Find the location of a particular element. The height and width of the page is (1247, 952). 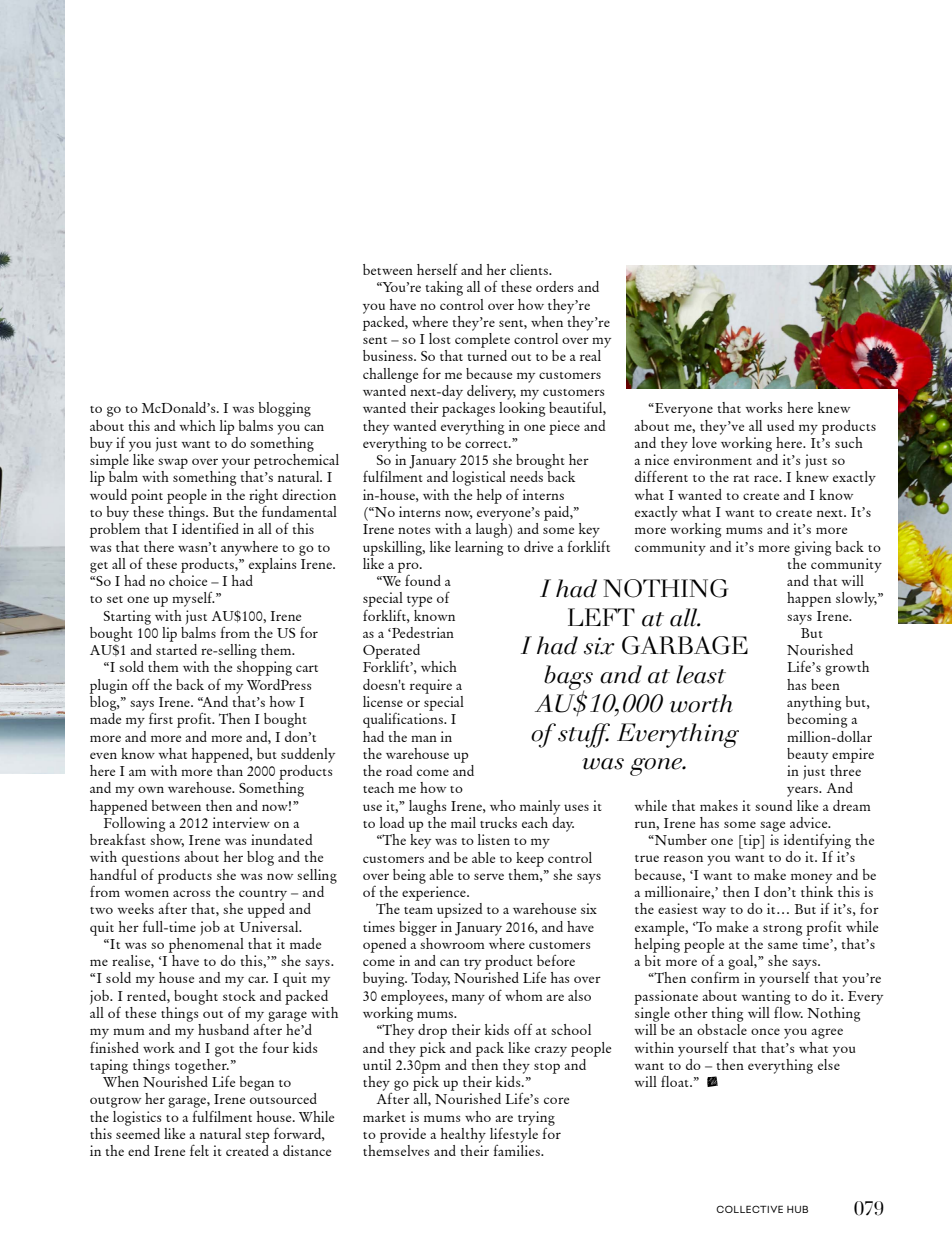

logistical is located at coordinates (479, 478).
